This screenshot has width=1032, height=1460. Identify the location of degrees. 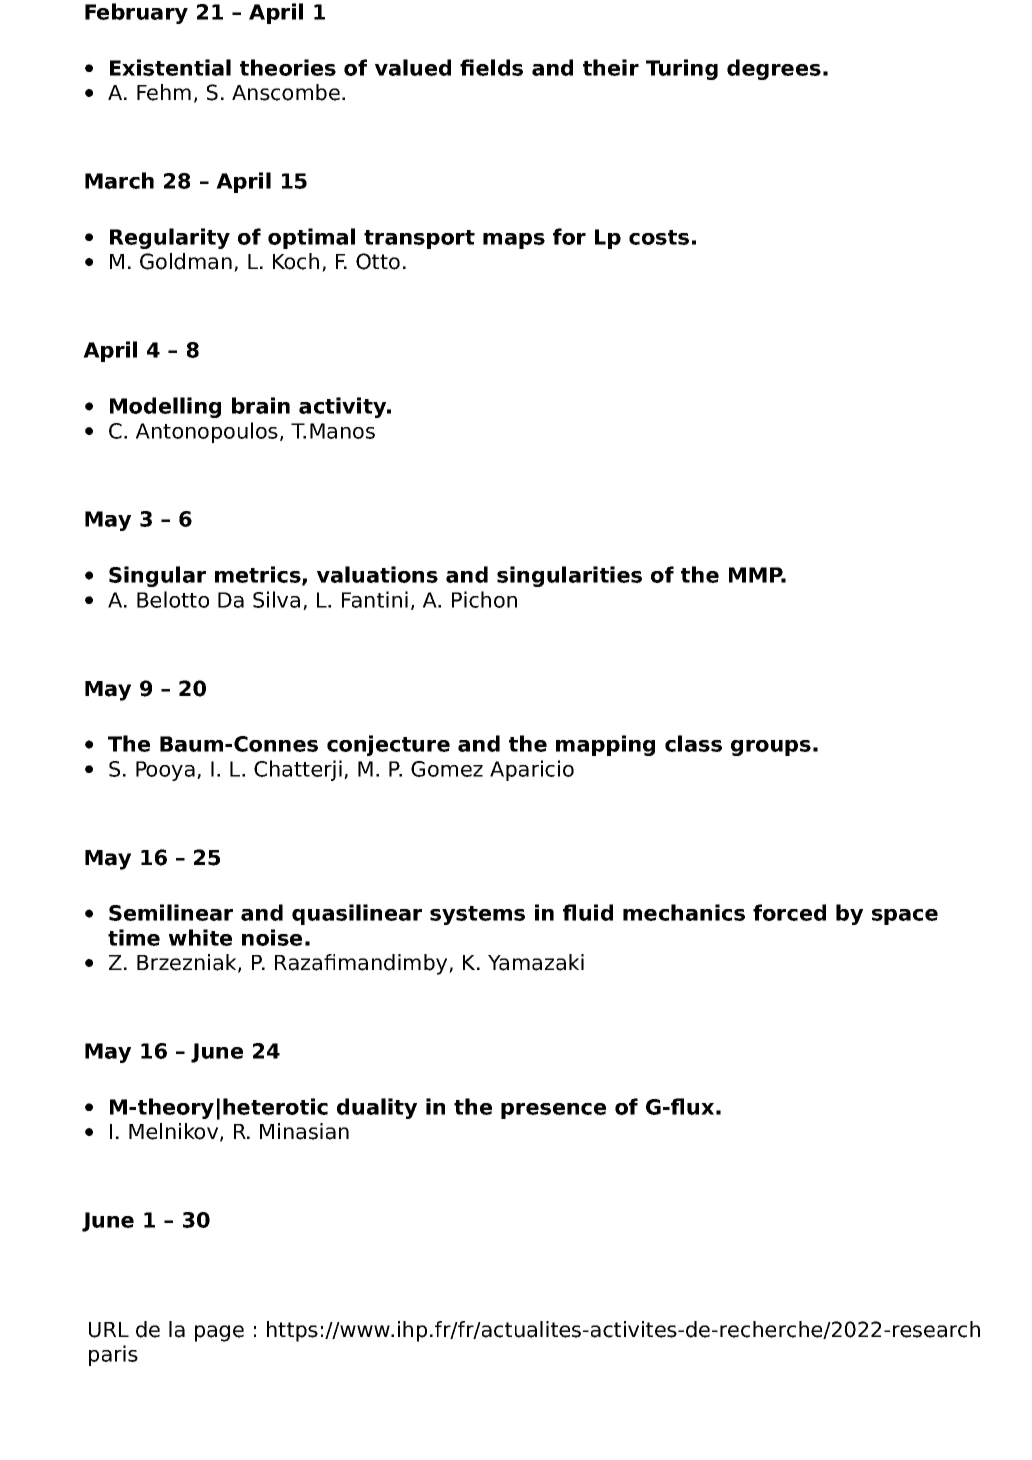
(774, 69).
